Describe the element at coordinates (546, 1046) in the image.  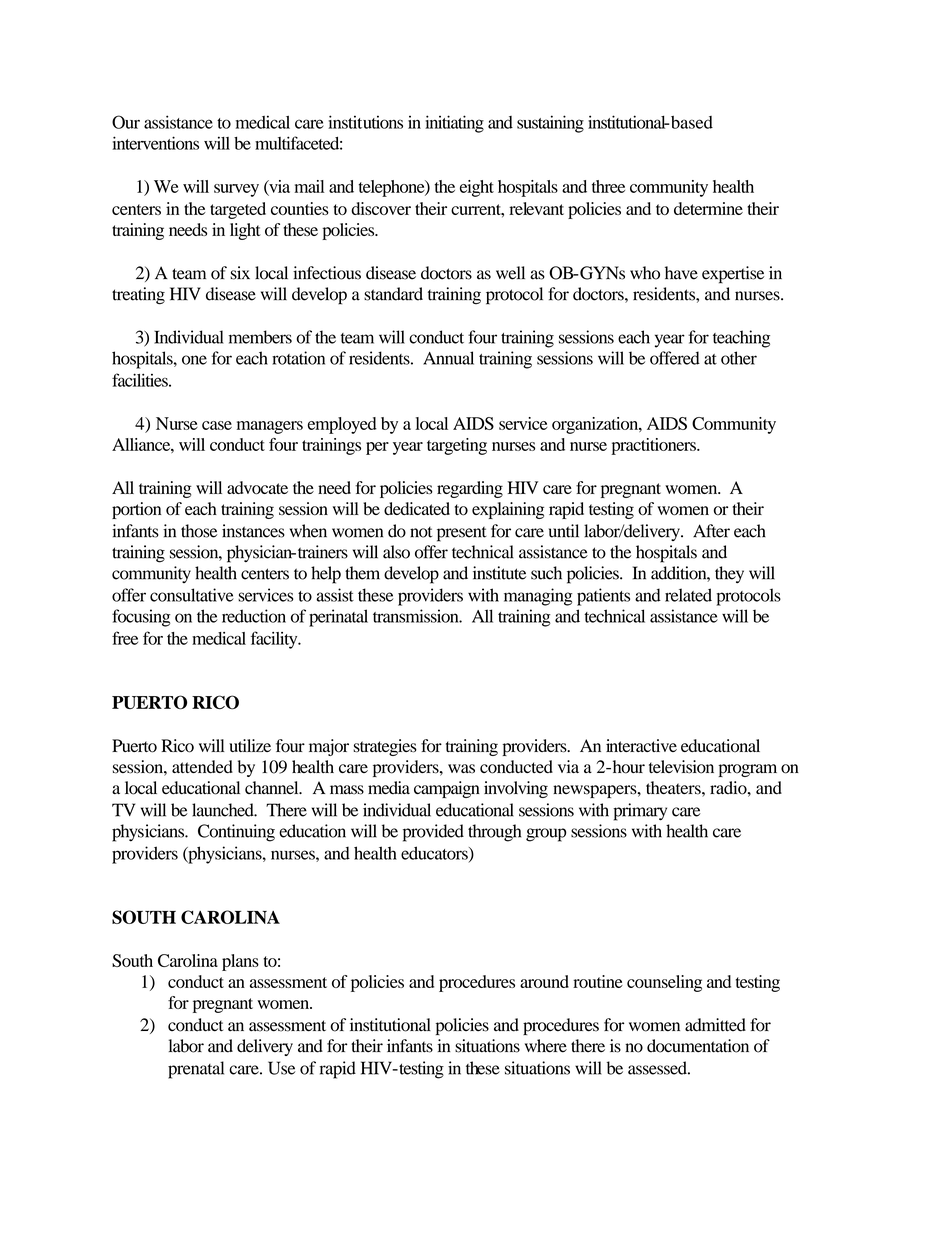
I see `where` at that location.
